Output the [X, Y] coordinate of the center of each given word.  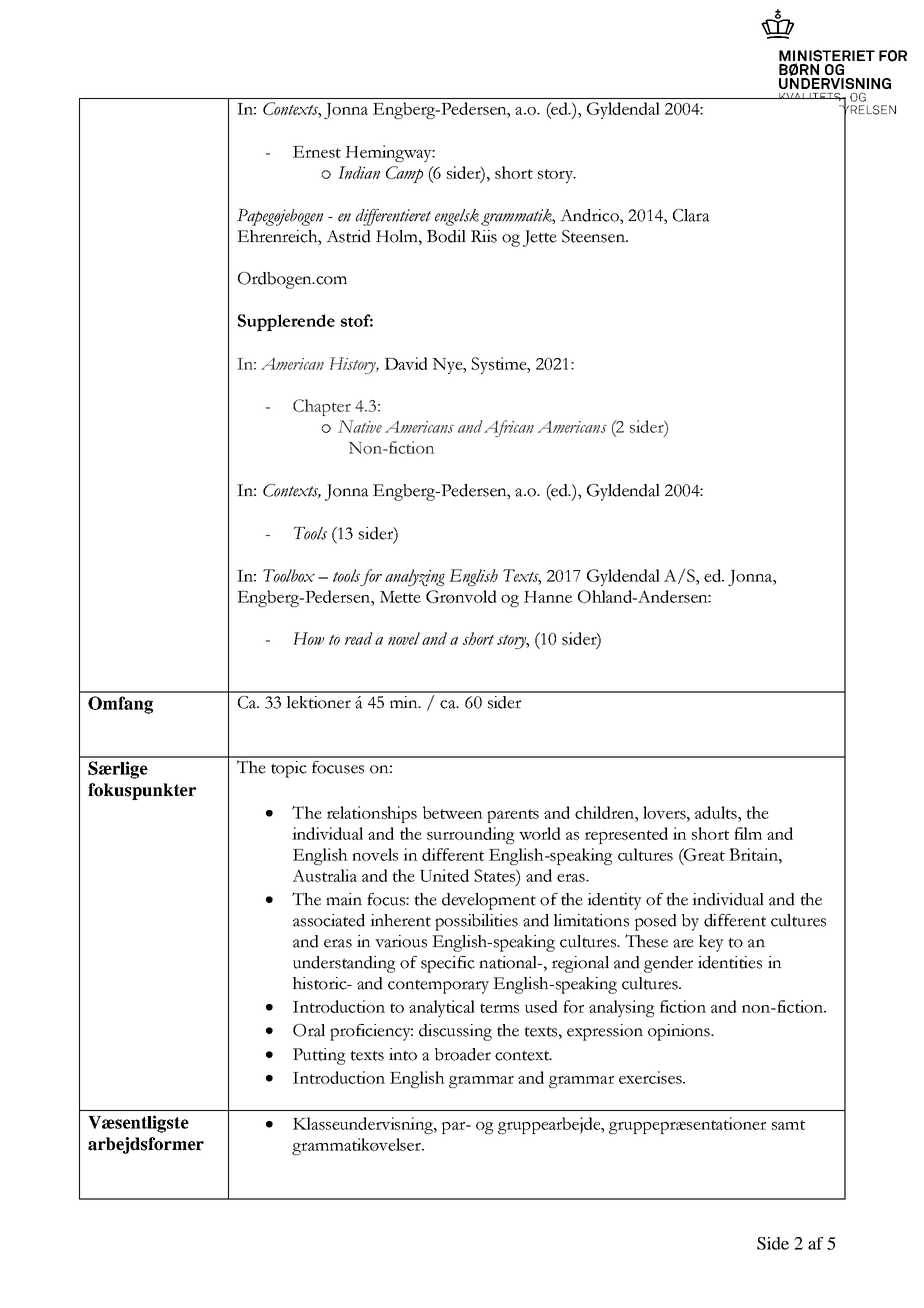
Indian [359, 172]
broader [463, 1054]
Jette [540, 238]
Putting [319, 1056]
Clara [691, 215]
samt [788, 1125]
